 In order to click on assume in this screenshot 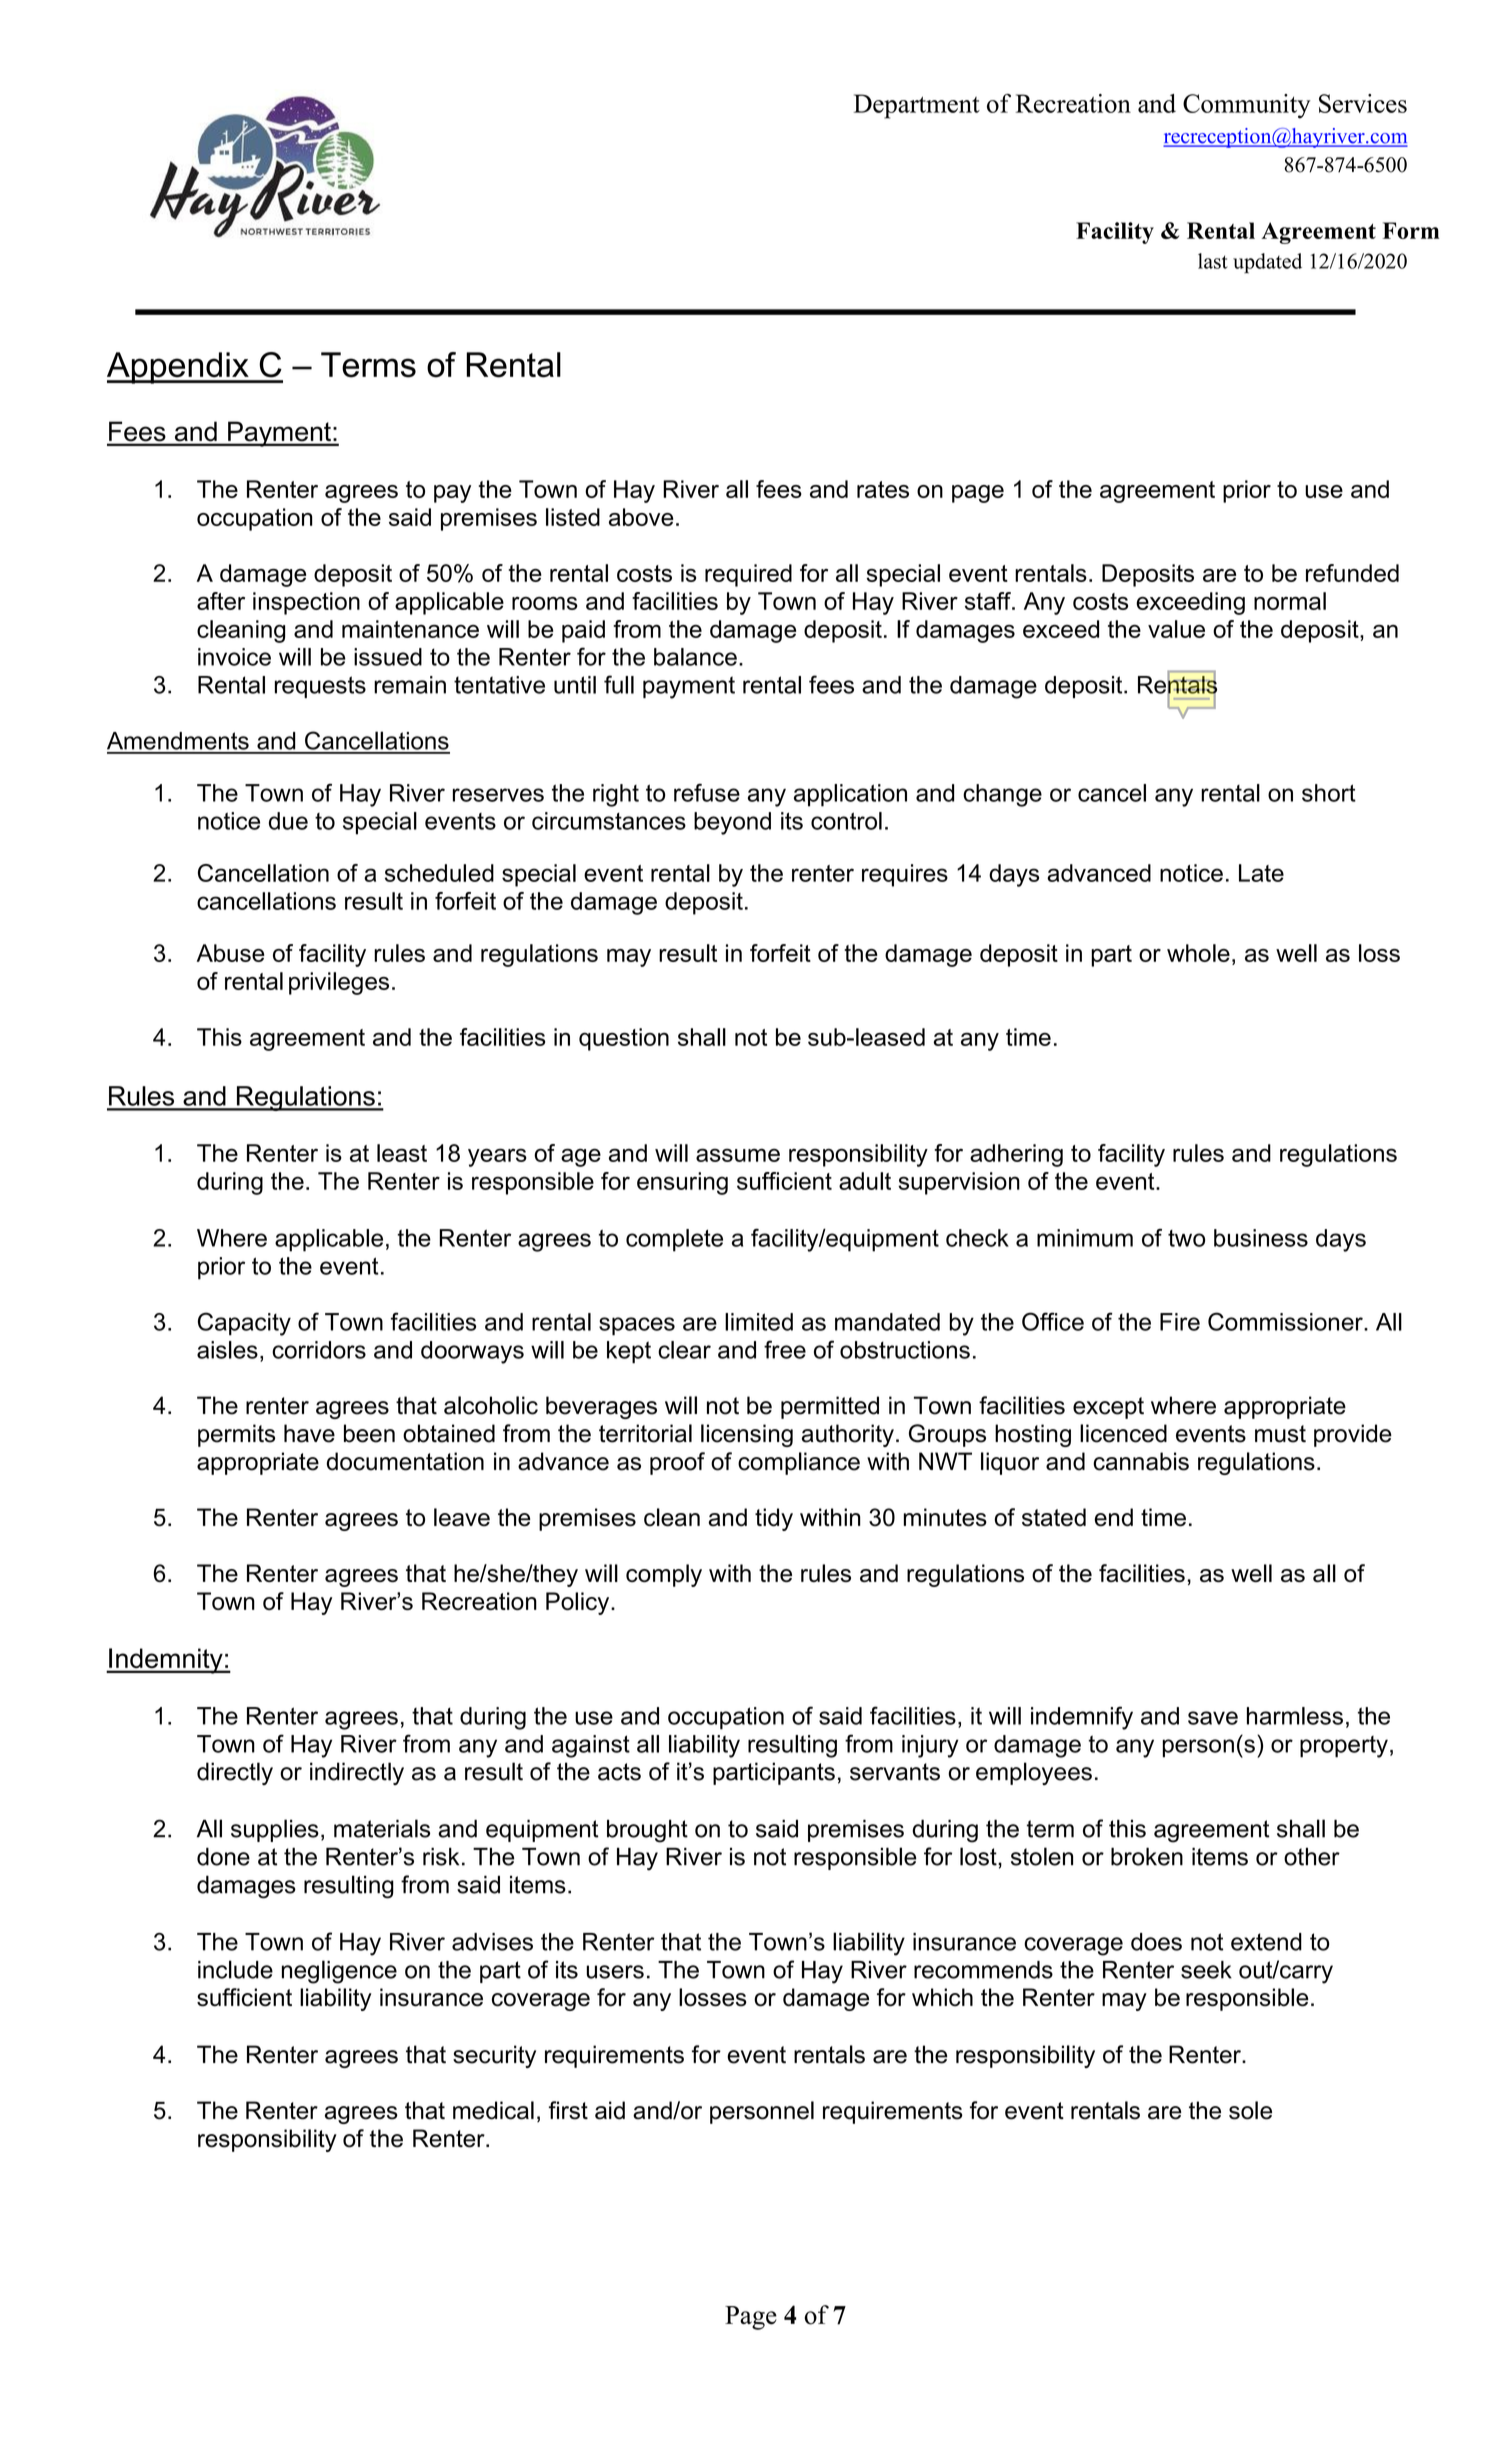, I will do `click(738, 1155)`.
